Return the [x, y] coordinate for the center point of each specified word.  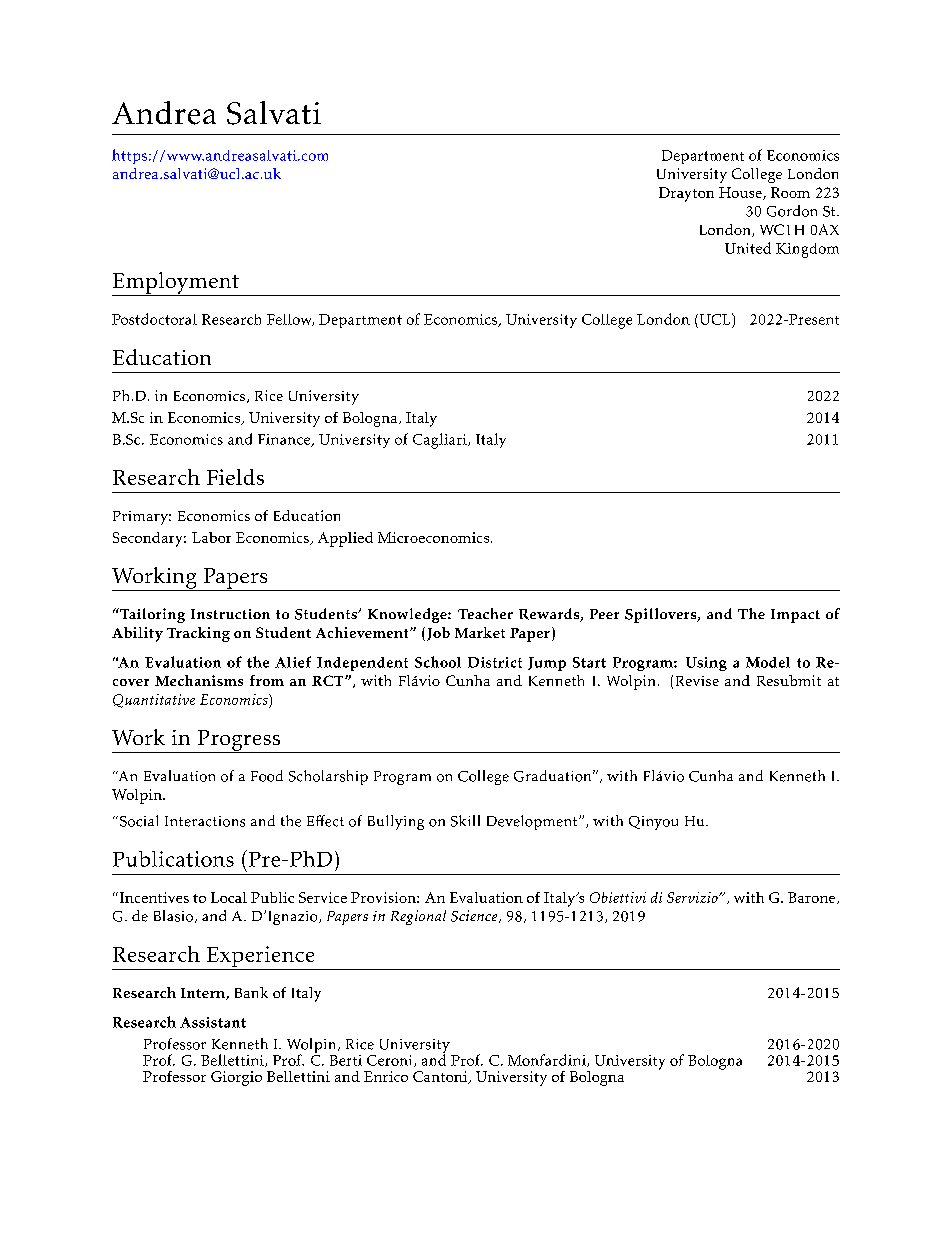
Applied [345, 539]
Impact [795, 616]
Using [706, 664]
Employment [176, 284]
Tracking [198, 634]
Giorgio [236, 1078]
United [748, 248]
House [741, 193]
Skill [465, 821]
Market [480, 632]
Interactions [205, 821]
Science [475, 916]
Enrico [386, 1076]
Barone [813, 898]
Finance [285, 440]
